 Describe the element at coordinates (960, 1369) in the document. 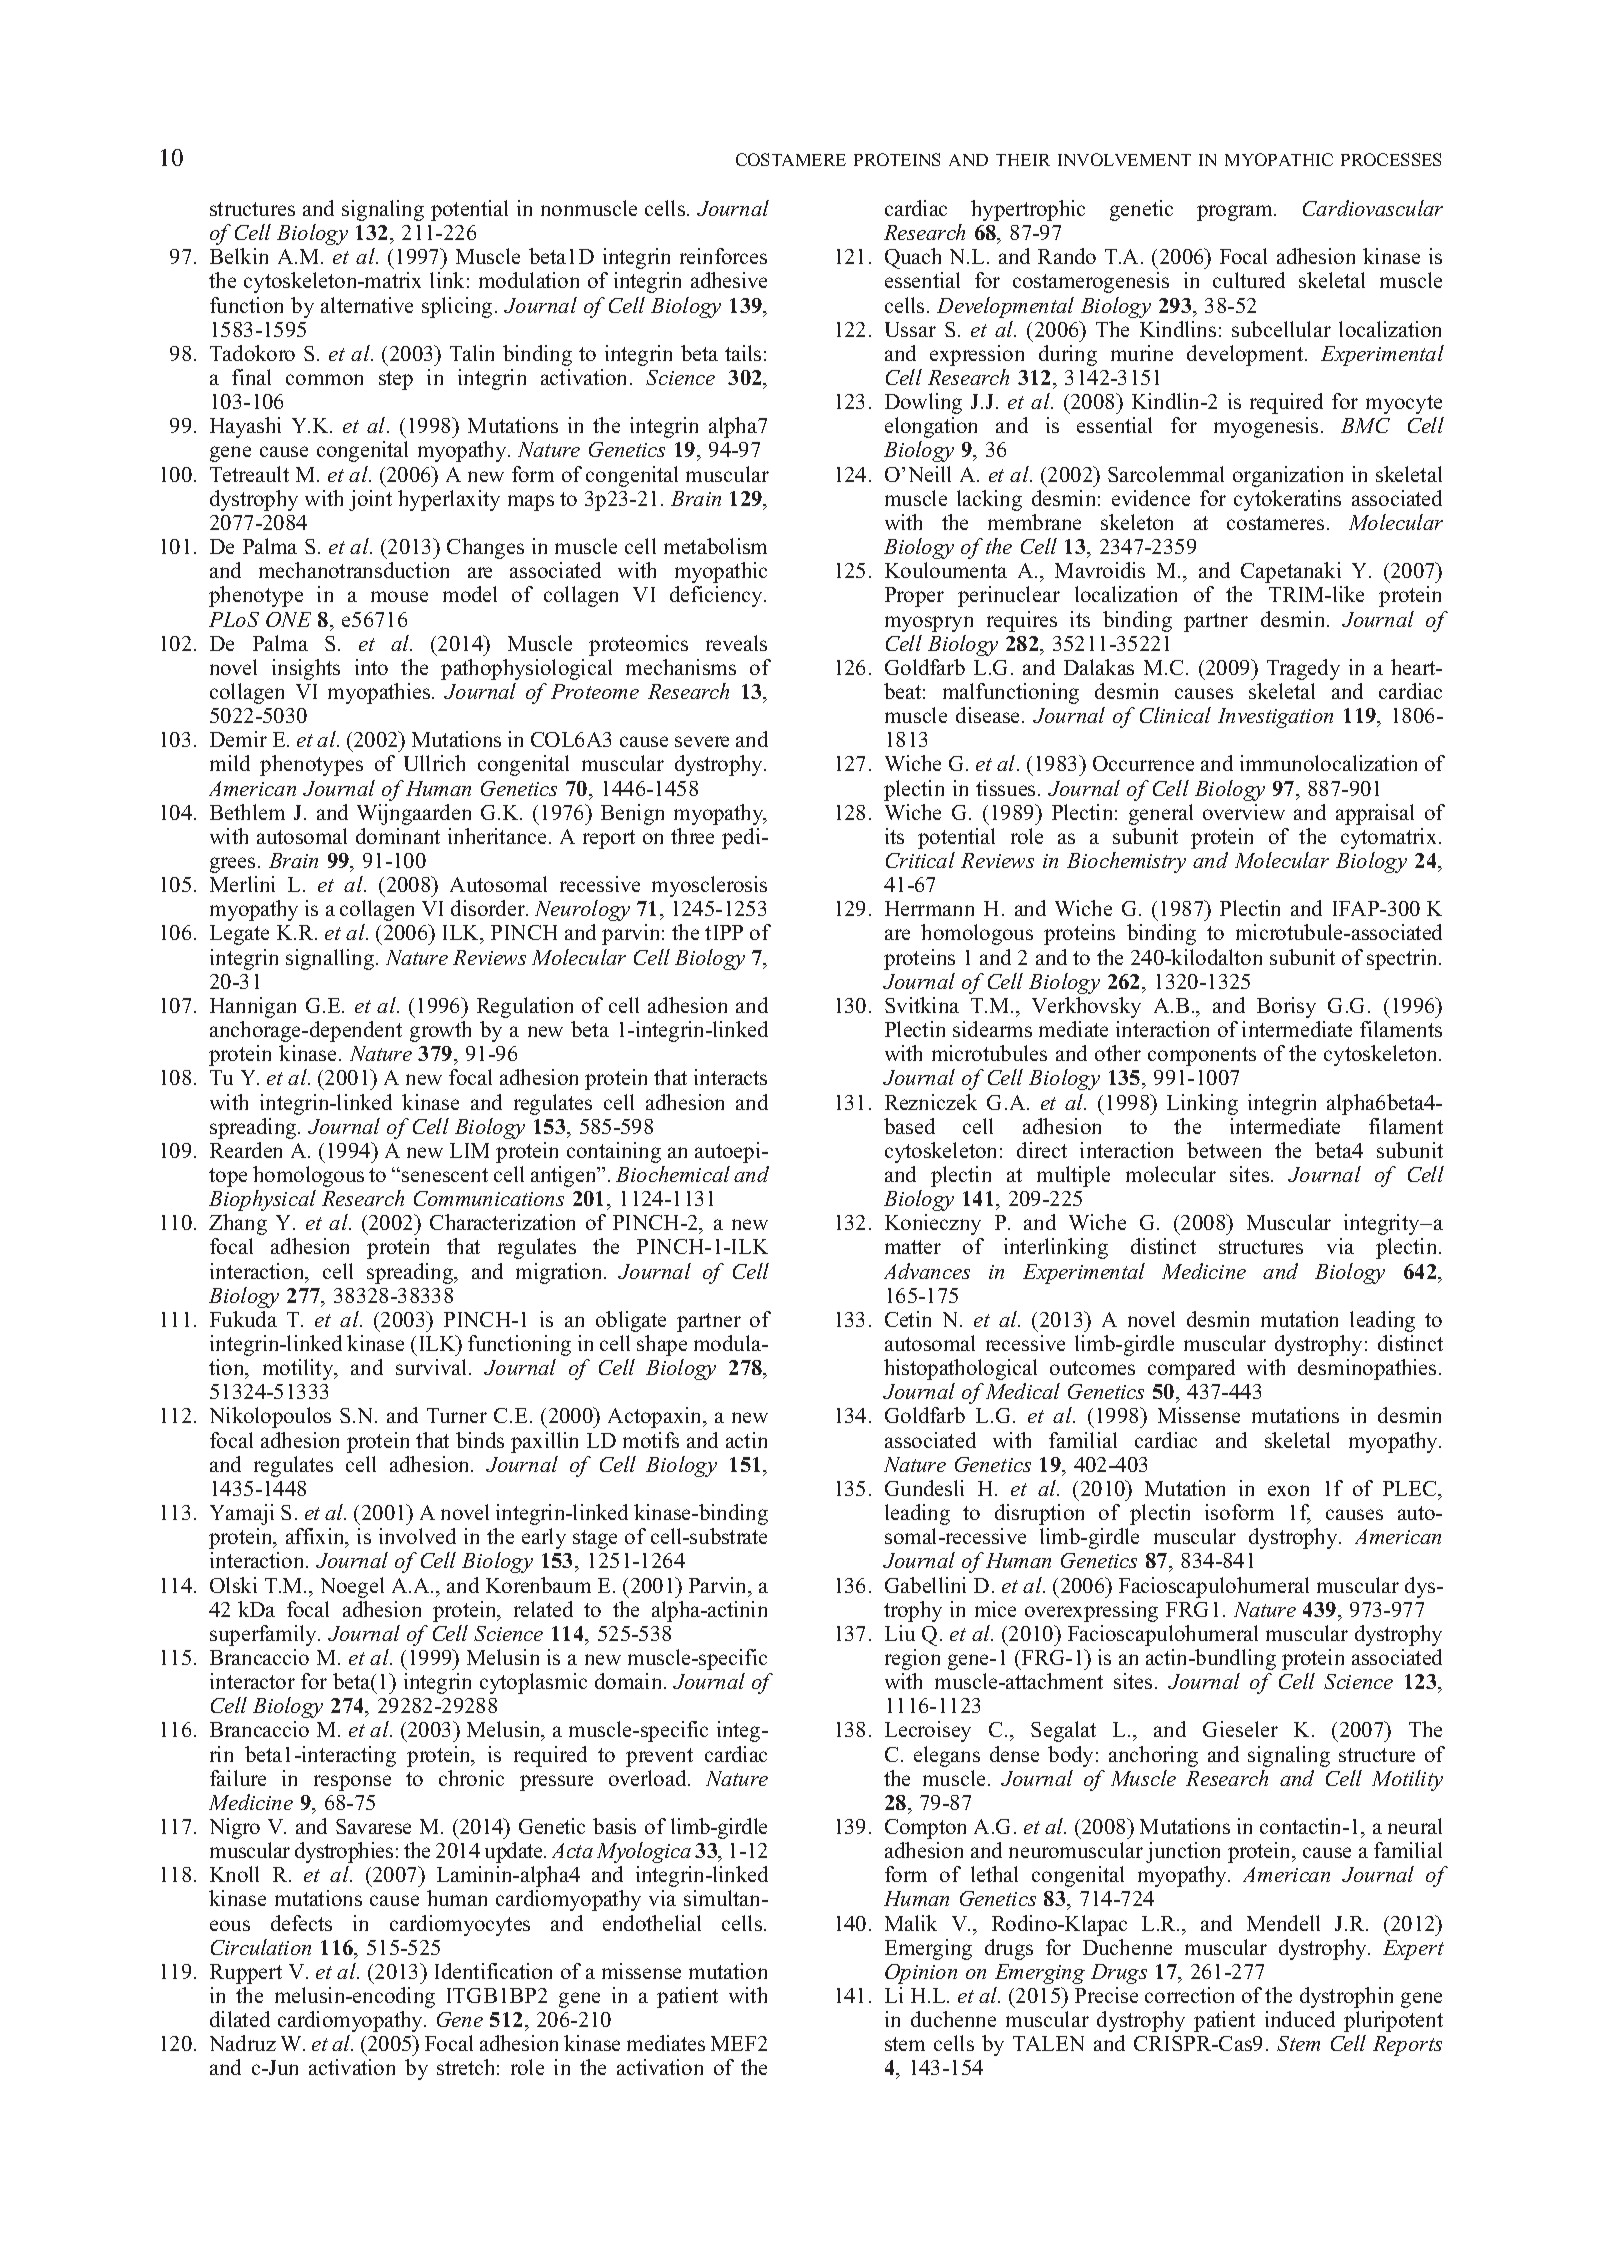

I see `histopathological` at that location.
